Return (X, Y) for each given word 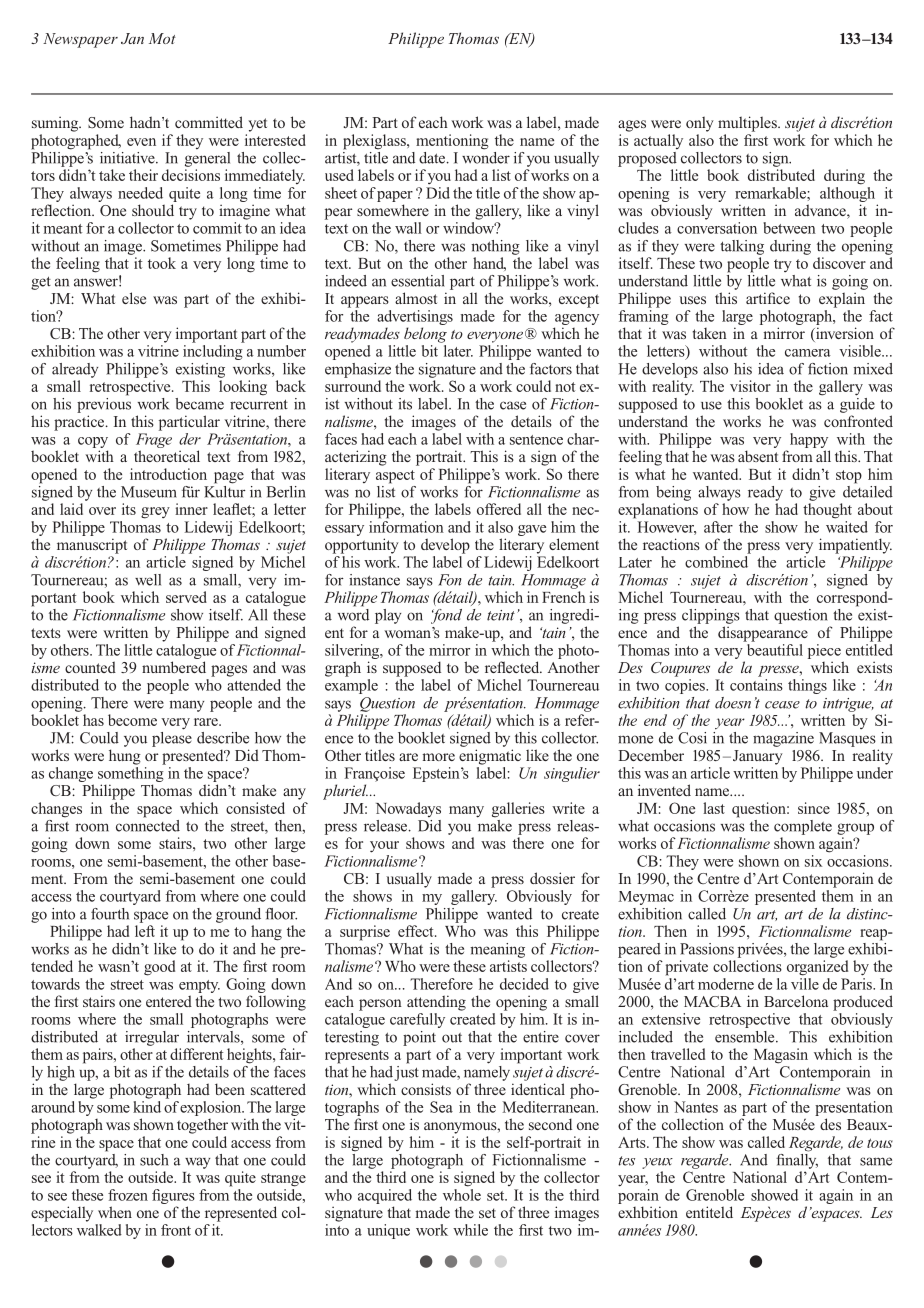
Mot (162, 38)
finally (797, 1160)
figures (173, 1196)
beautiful (775, 650)
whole (462, 1193)
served (186, 597)
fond (446, 616)
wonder (486, 156)
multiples (748, 124)
